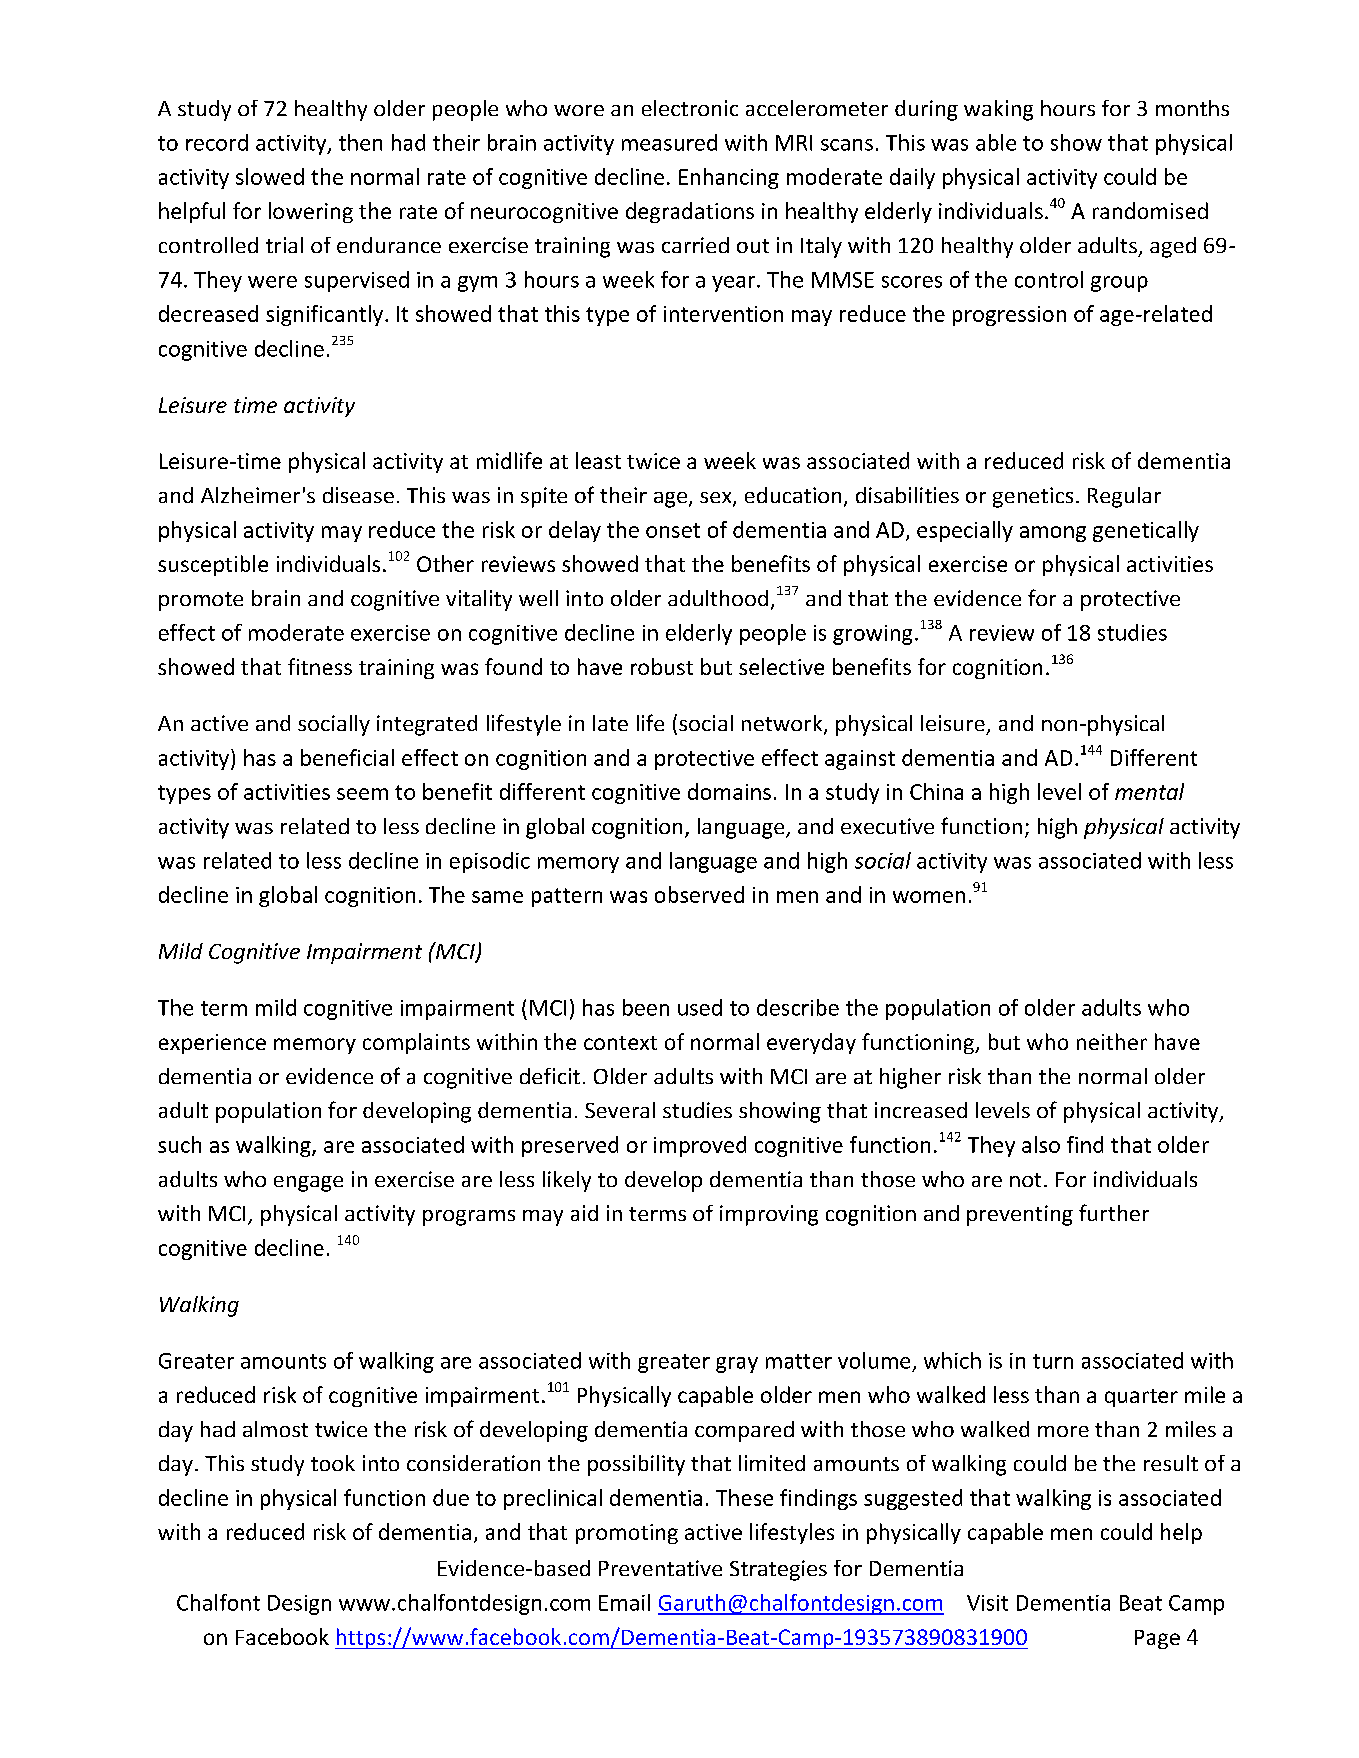 This screenshot has height=1758, width=1359. I want to click on Visit, so click(987, 1603).
